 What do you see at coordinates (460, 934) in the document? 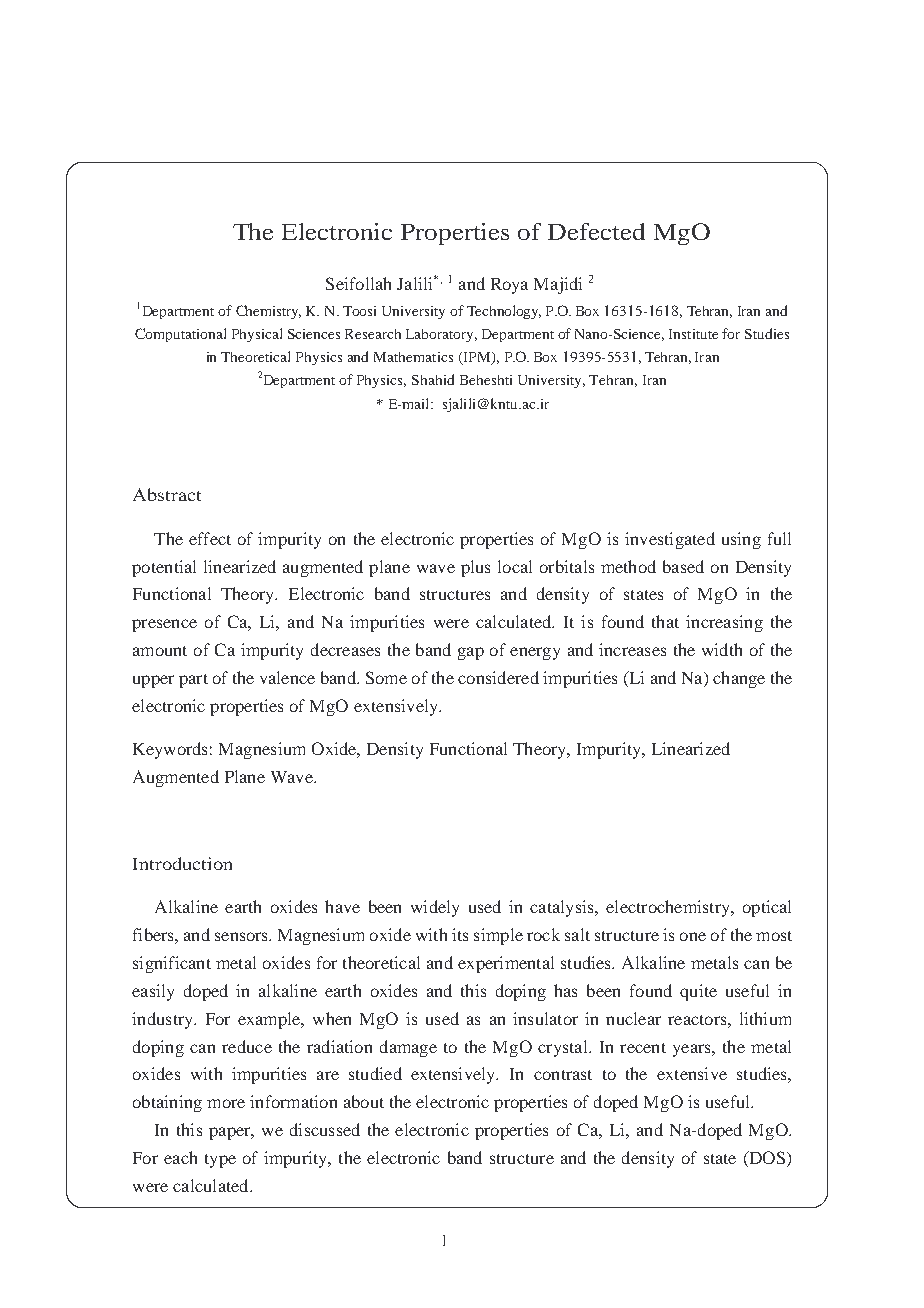
I see `its` at bounding box center [460, 934].
